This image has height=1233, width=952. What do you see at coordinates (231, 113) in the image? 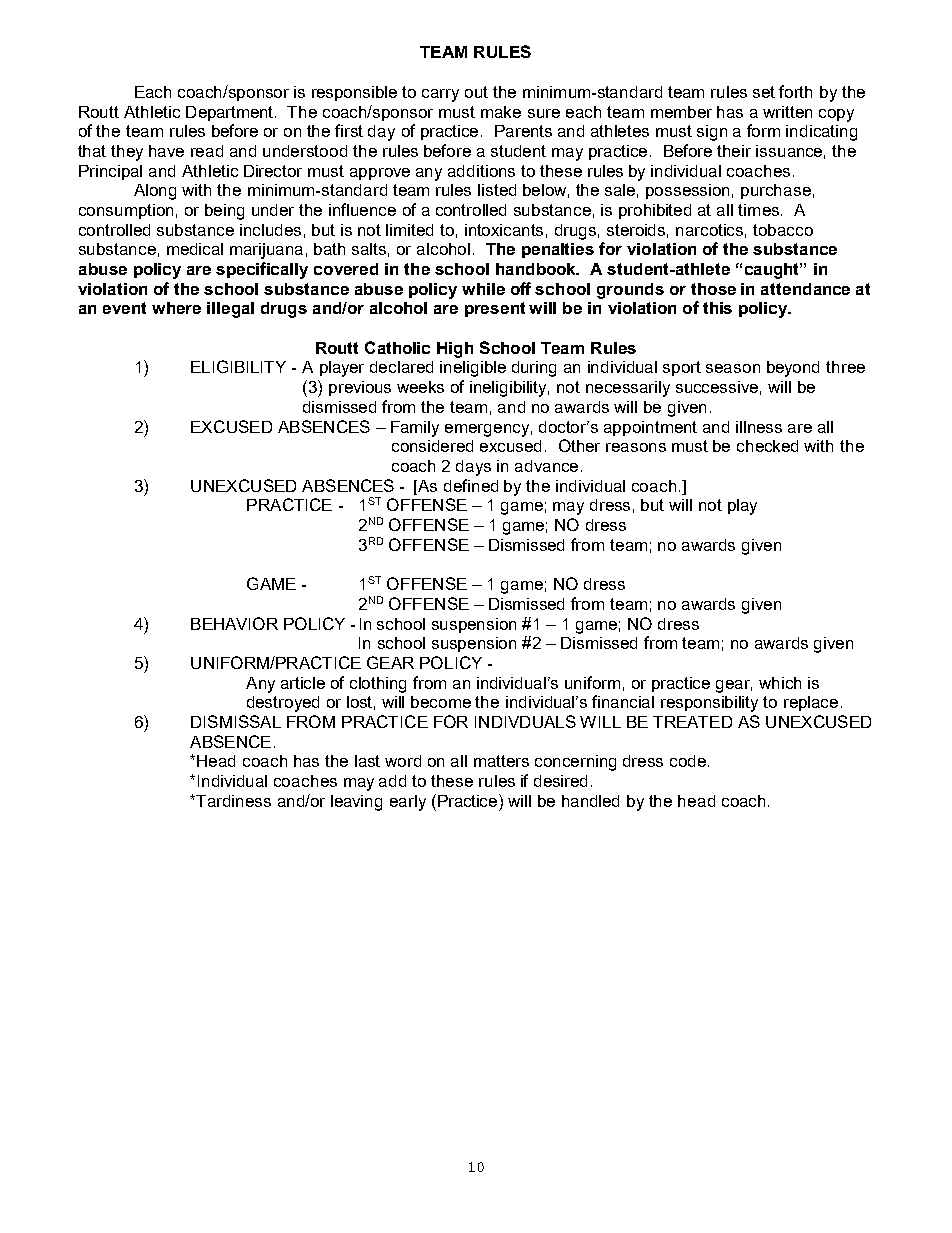
I see `Department` at bounding box center [231, 113].
